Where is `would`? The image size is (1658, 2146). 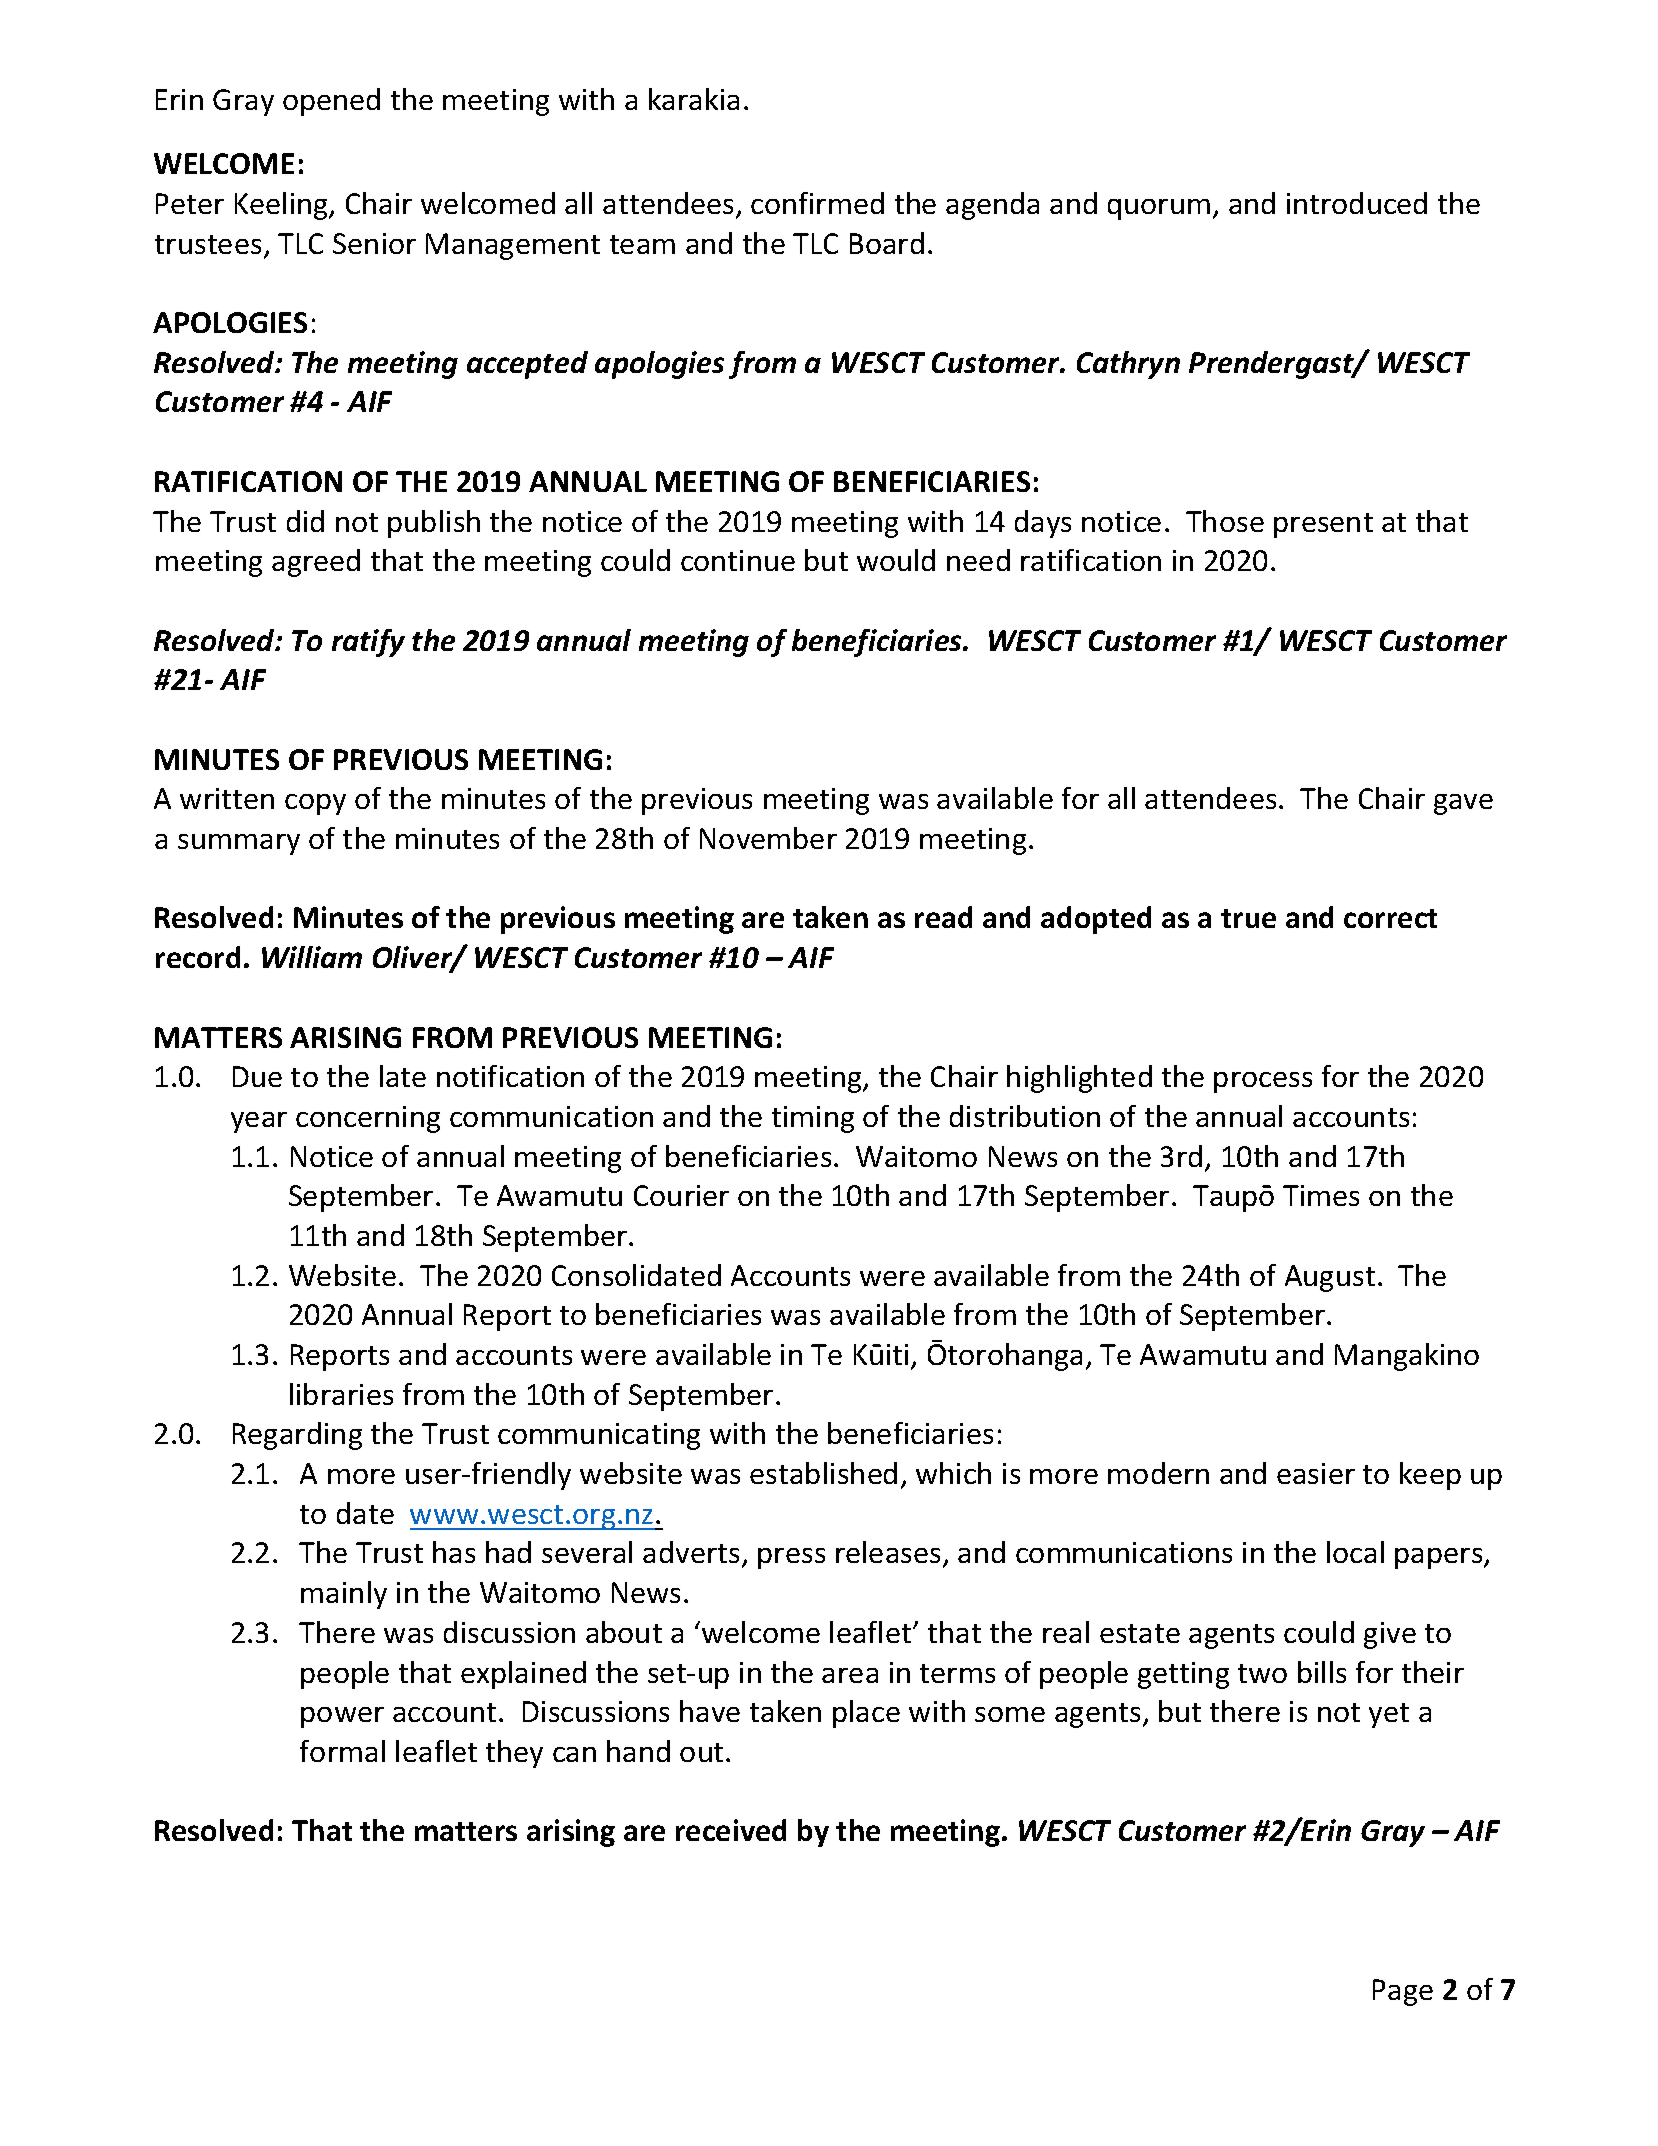 would is located at coordinates (896, 560).
